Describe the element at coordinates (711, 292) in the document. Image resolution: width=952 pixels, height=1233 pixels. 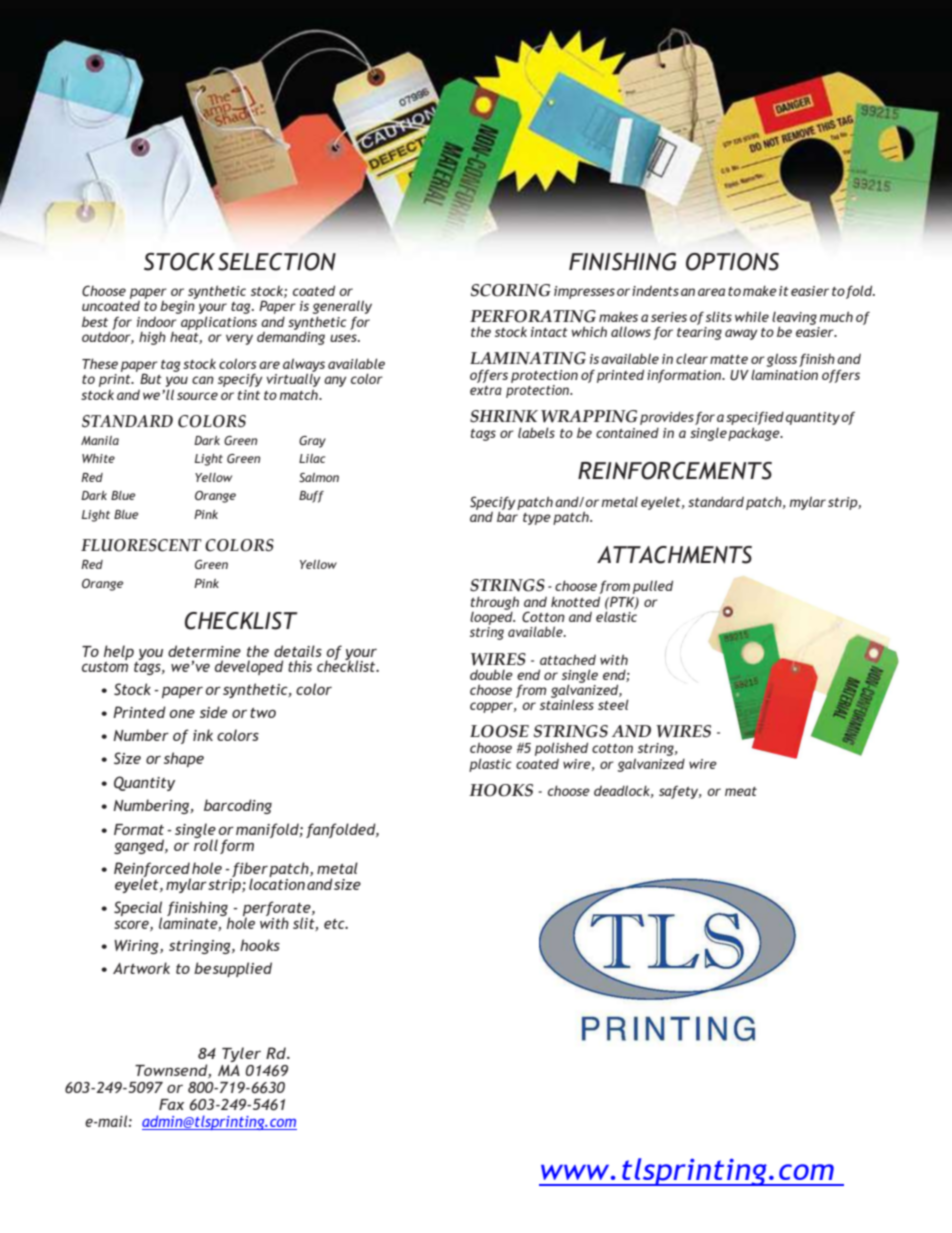
I see `area` at that location.
